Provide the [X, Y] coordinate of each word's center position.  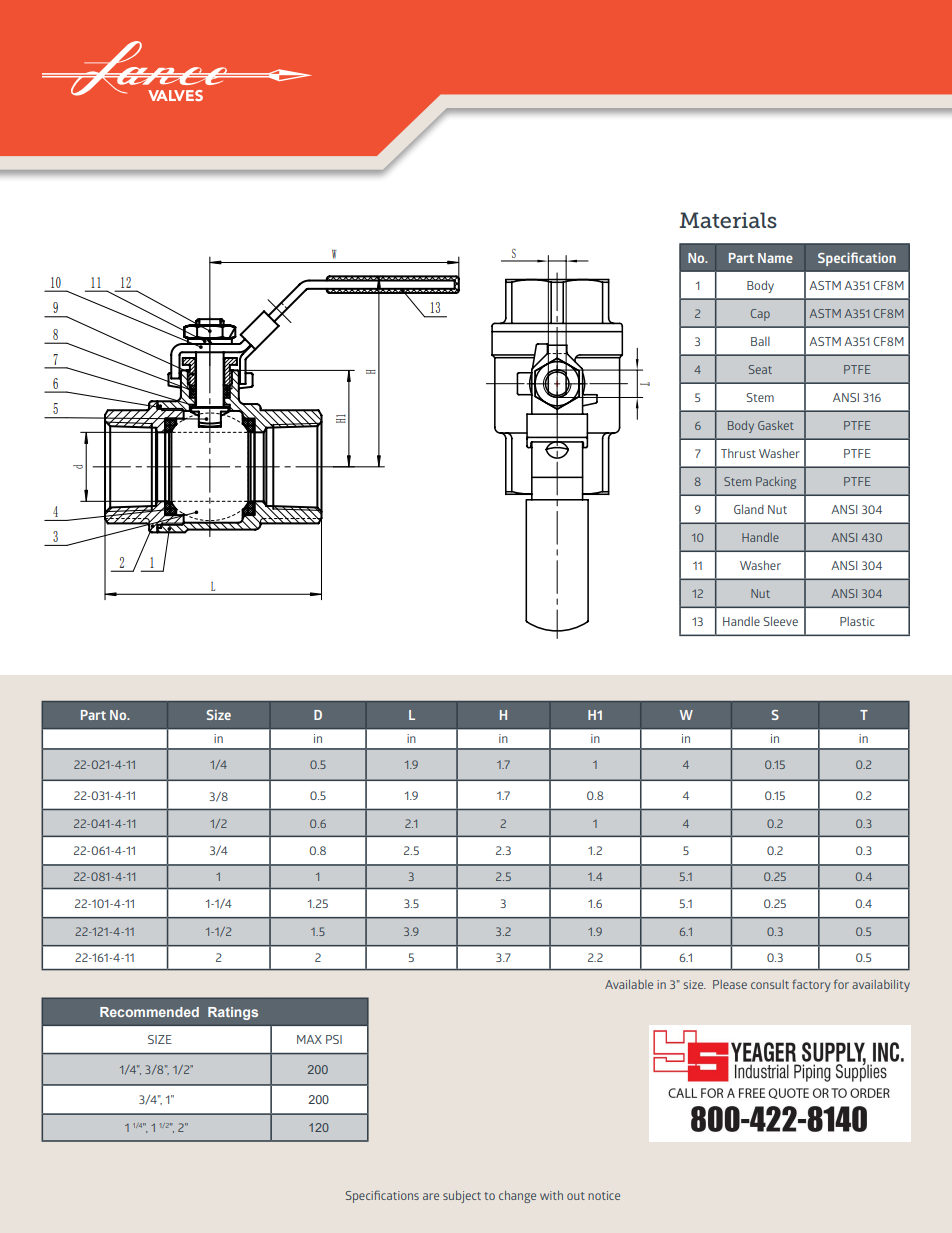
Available [629, 984]
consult [770, 984]
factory [811, 985]
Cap [760, 315]
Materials [728, 220]
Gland [749, 509]
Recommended [149, 1012]
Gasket [776, 425]
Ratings [233, 1013]
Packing [776, 483]
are [431, 1196]
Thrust [738, 453]
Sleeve [780, 621]
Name [775, 258]
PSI [334, 1039]
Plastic [857, 621]
